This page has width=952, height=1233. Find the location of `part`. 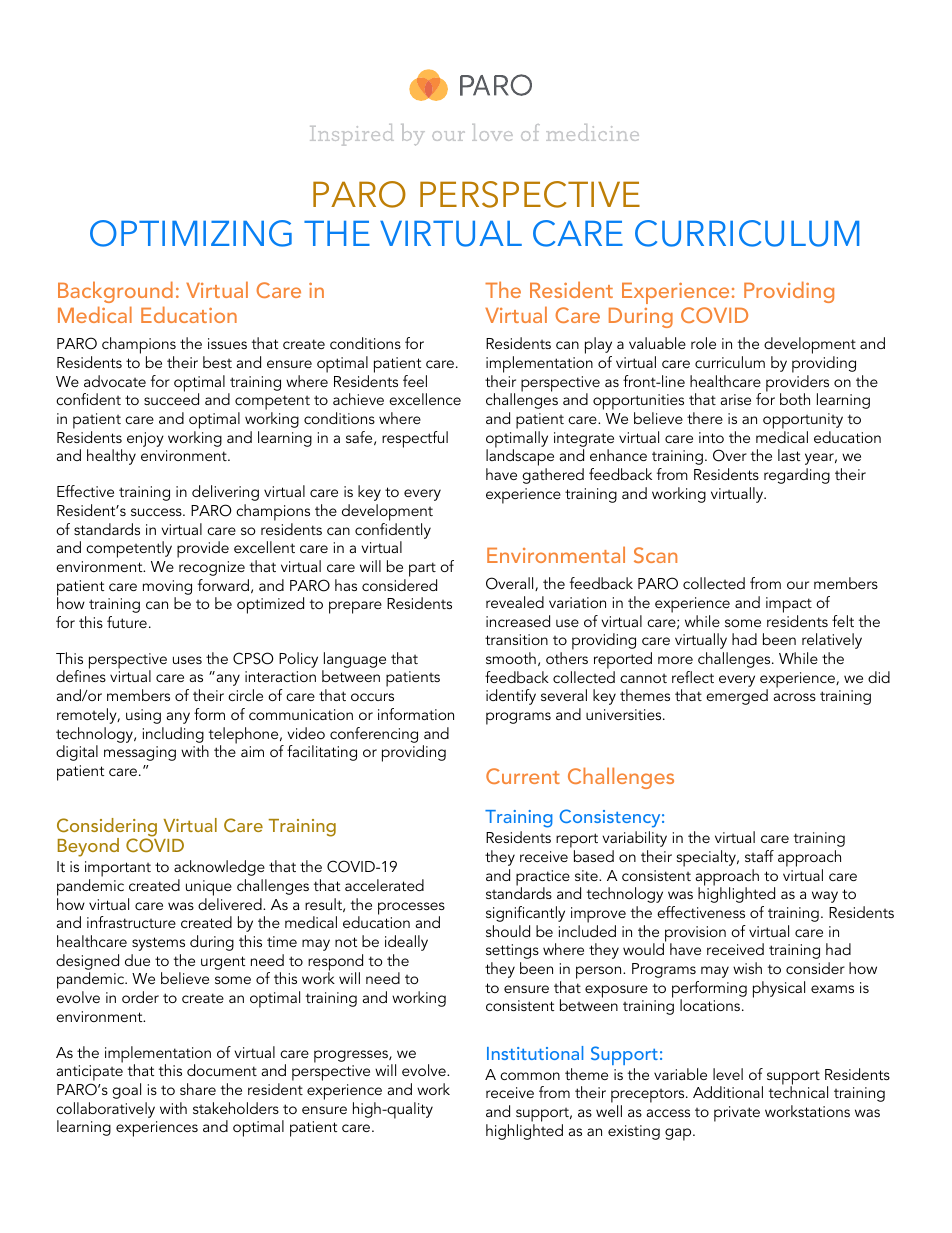

part is located at coordinates (422, 569).
